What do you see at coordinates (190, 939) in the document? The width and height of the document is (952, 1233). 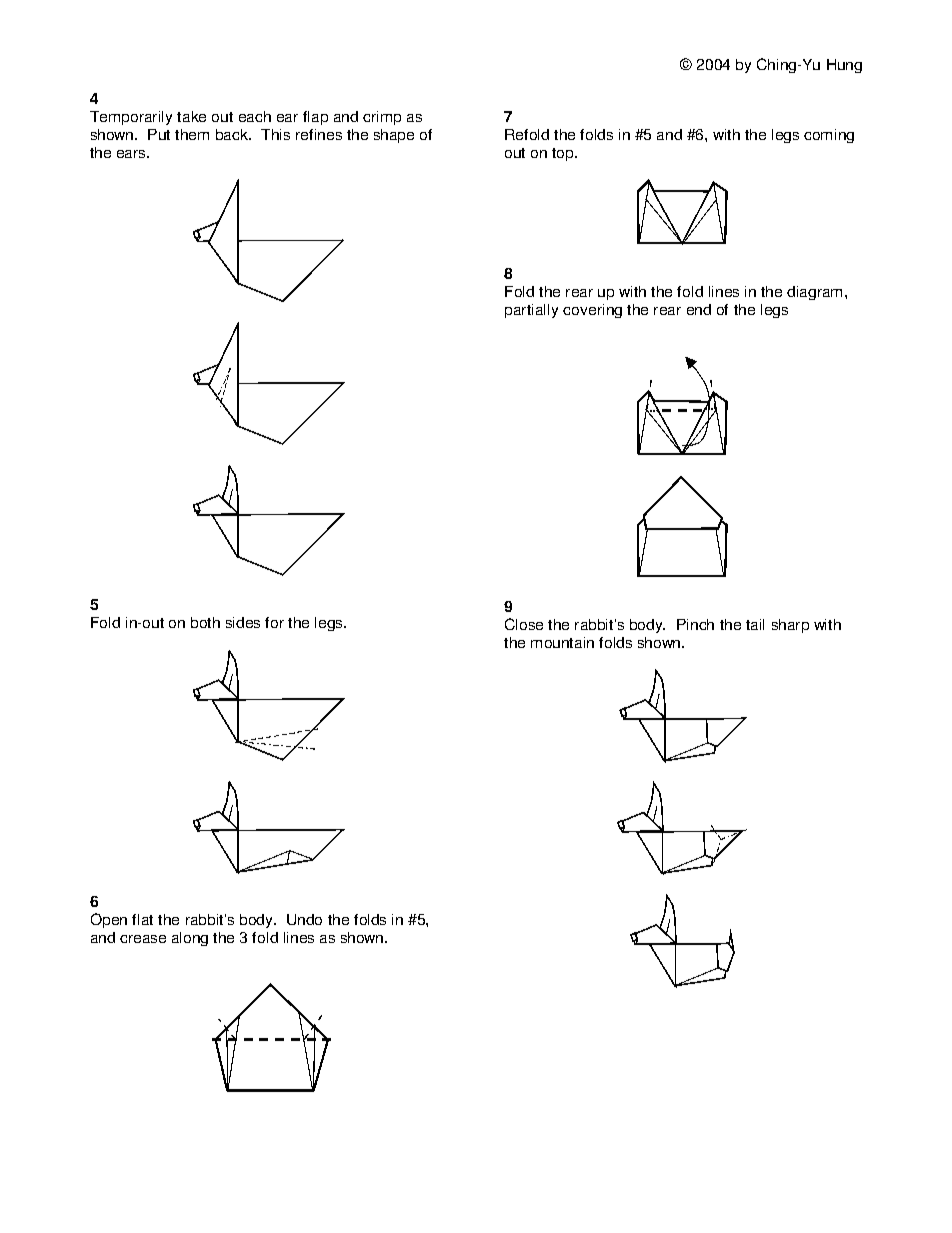 I see `along` at bounding box center [190, 939].
